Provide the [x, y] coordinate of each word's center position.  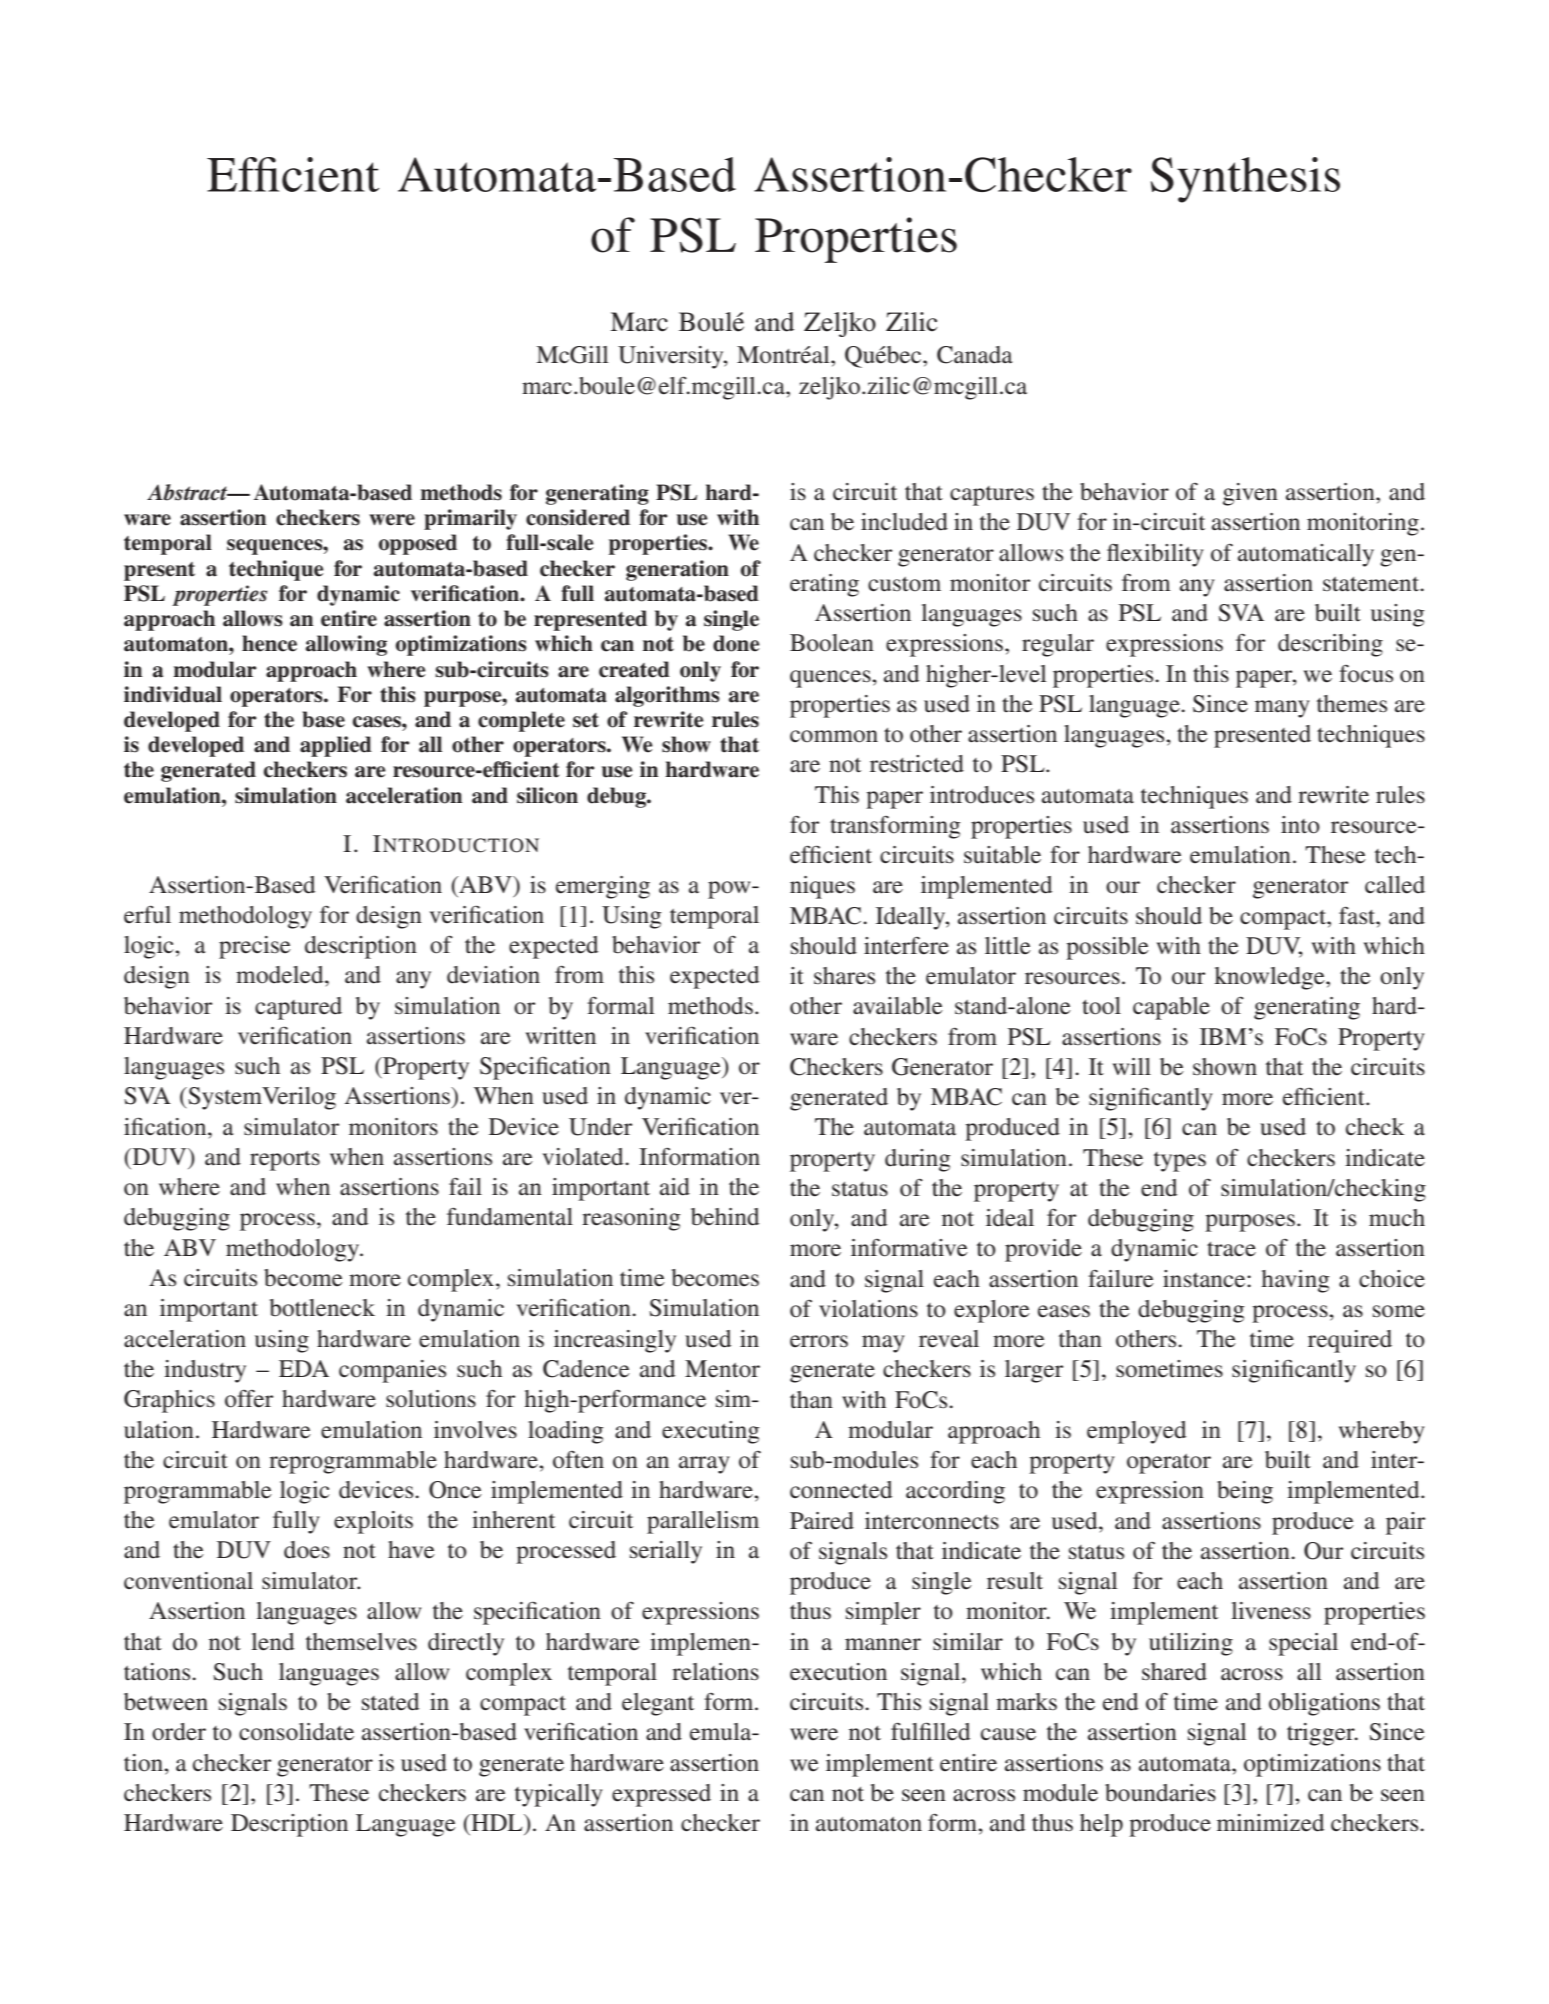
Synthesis [1245, 180]
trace [1231, 1249]
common [834, 736]
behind [725, 1217]
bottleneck [322, 1308]
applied [336, 746]
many [1282, 709]
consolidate [296, 1732]
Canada [975, 355]
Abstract [188, 492]
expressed [661, 1795]
